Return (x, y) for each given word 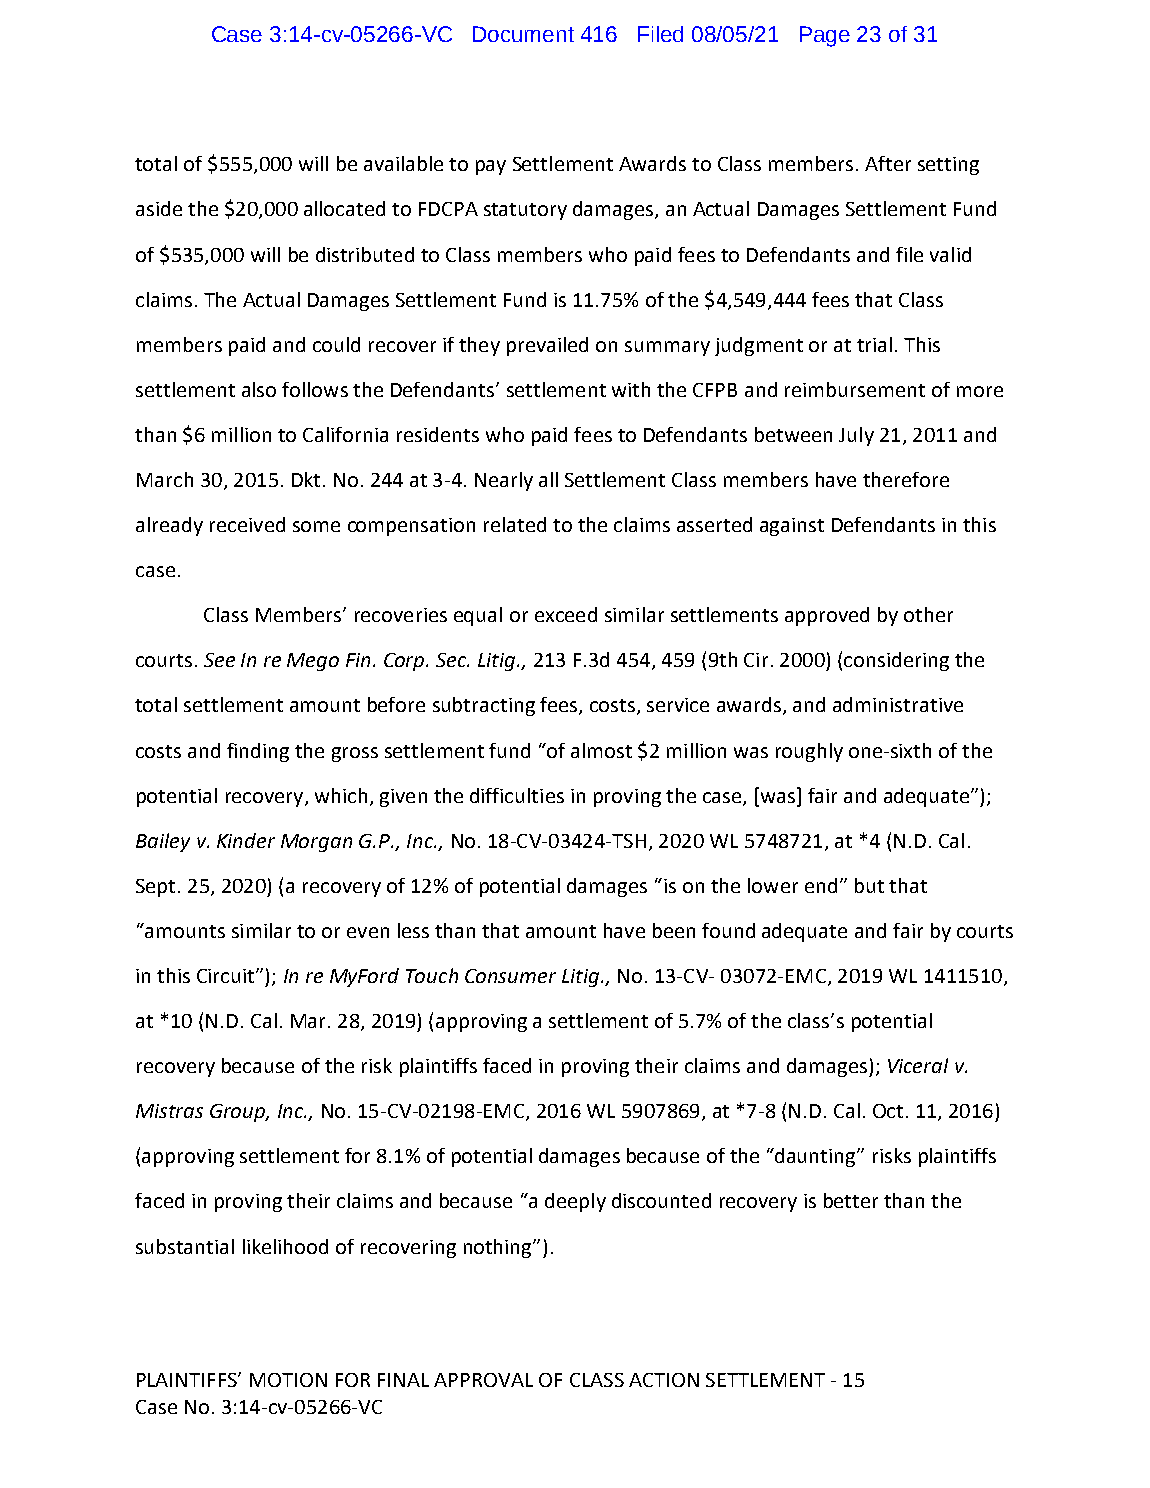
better (851, 1200)
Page (825, 36)
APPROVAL (483, 1380)
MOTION (288, 1380)
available (403, 163)
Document (523, 34)
